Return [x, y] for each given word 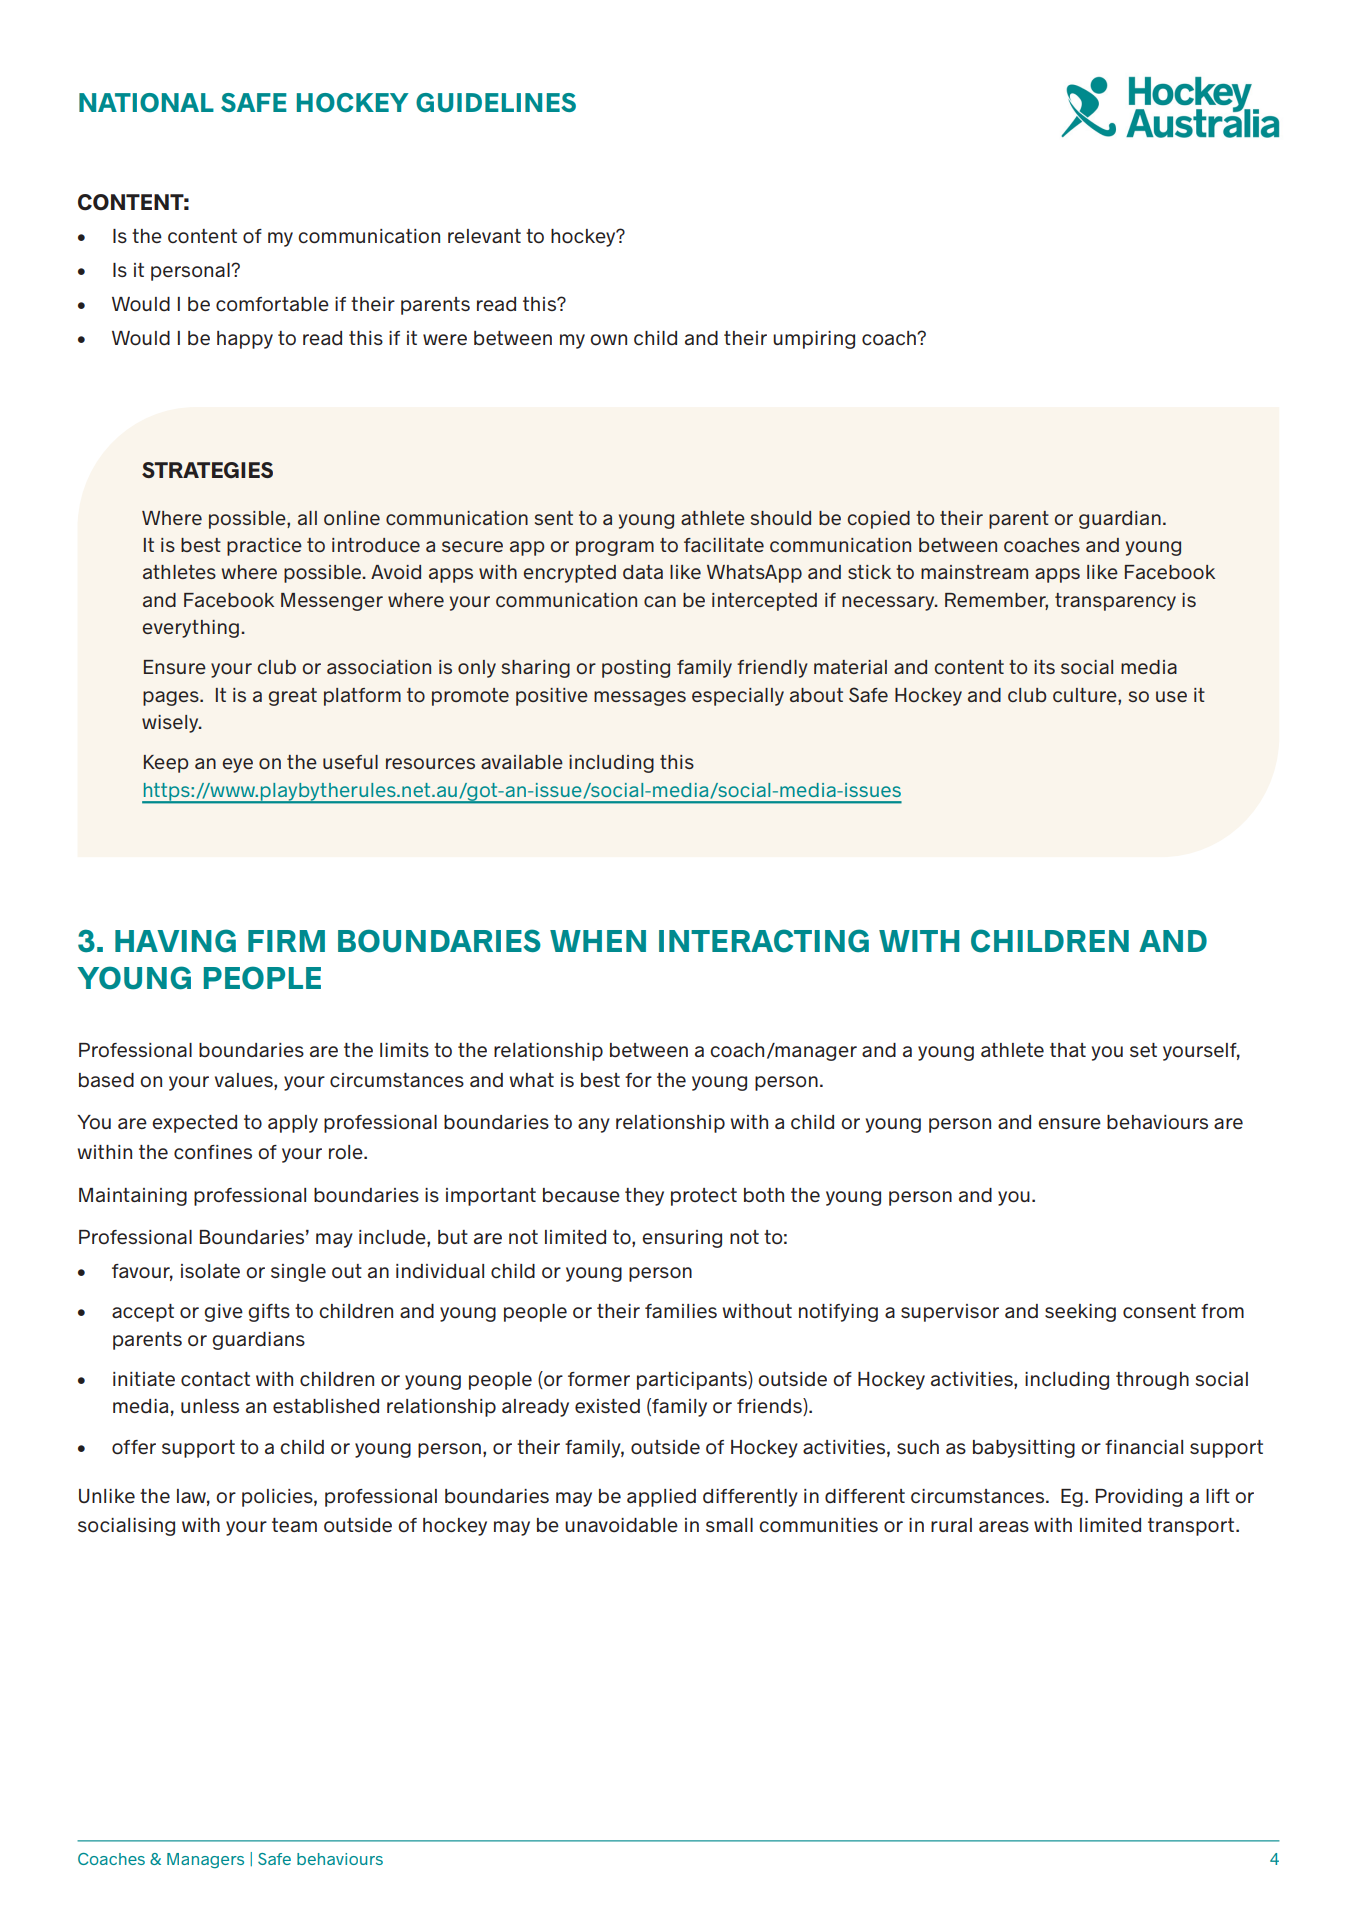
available [522, 762]
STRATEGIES [207, 470]
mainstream [974, 572]
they [644, 1197]
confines [213, 1152]
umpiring [814, 340]
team [294, 1525]
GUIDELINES [496, 102]
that [1068, 1050]
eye [238, 765]
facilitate [724, 545]
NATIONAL [146, 102]
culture [1086, 695]
